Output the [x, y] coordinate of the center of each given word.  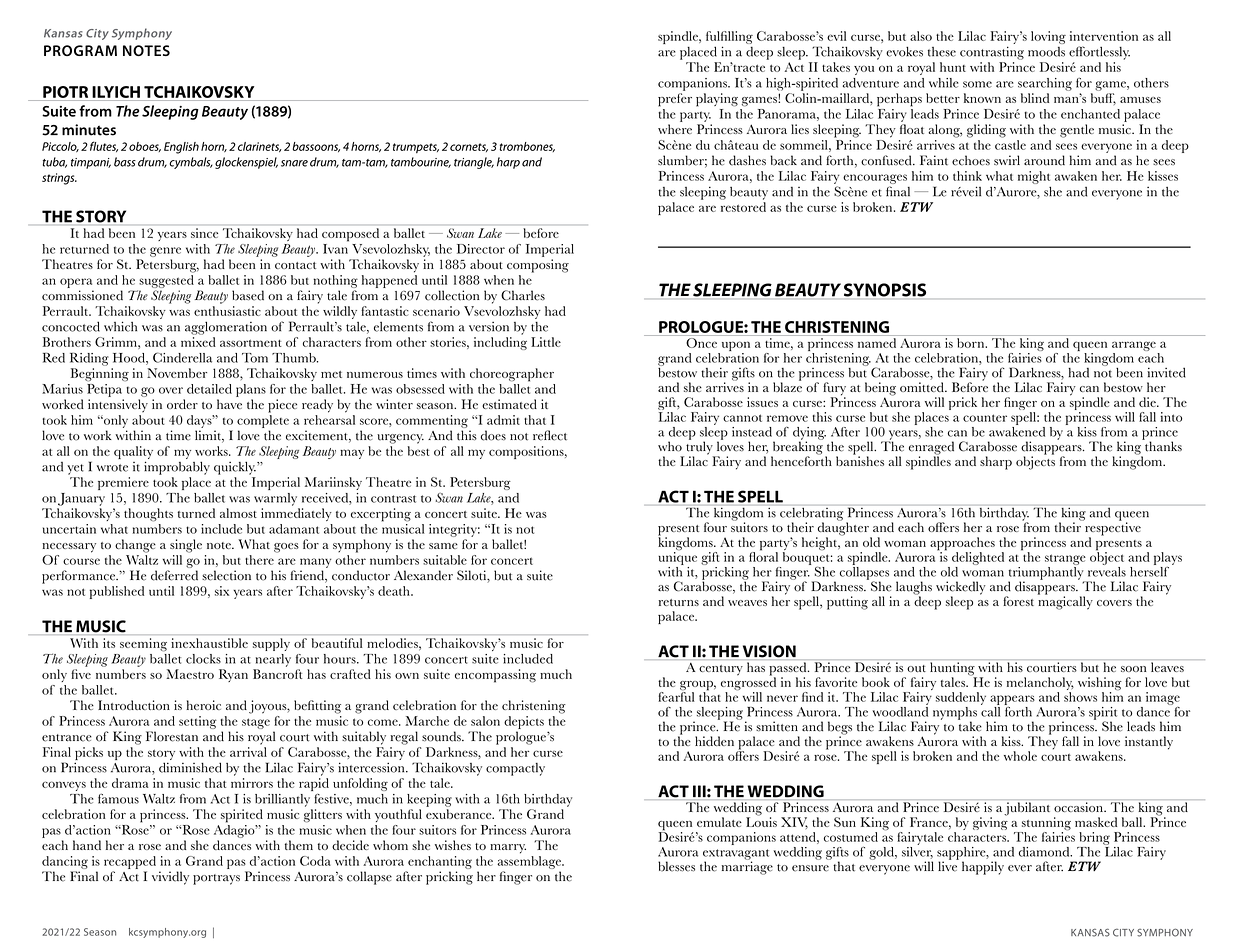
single [186, 546]
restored [743, 207]
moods [1046, 51]
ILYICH [116, 92]
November [177, 373]
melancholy [1040, 685]
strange [1065, 559]
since [204, 233]
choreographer [512, 375]
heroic [203, 705]
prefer [675, 100]
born [972, 343]
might [1034, 177]
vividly [170, 878]
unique [678, 557]
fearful [676, 695]
